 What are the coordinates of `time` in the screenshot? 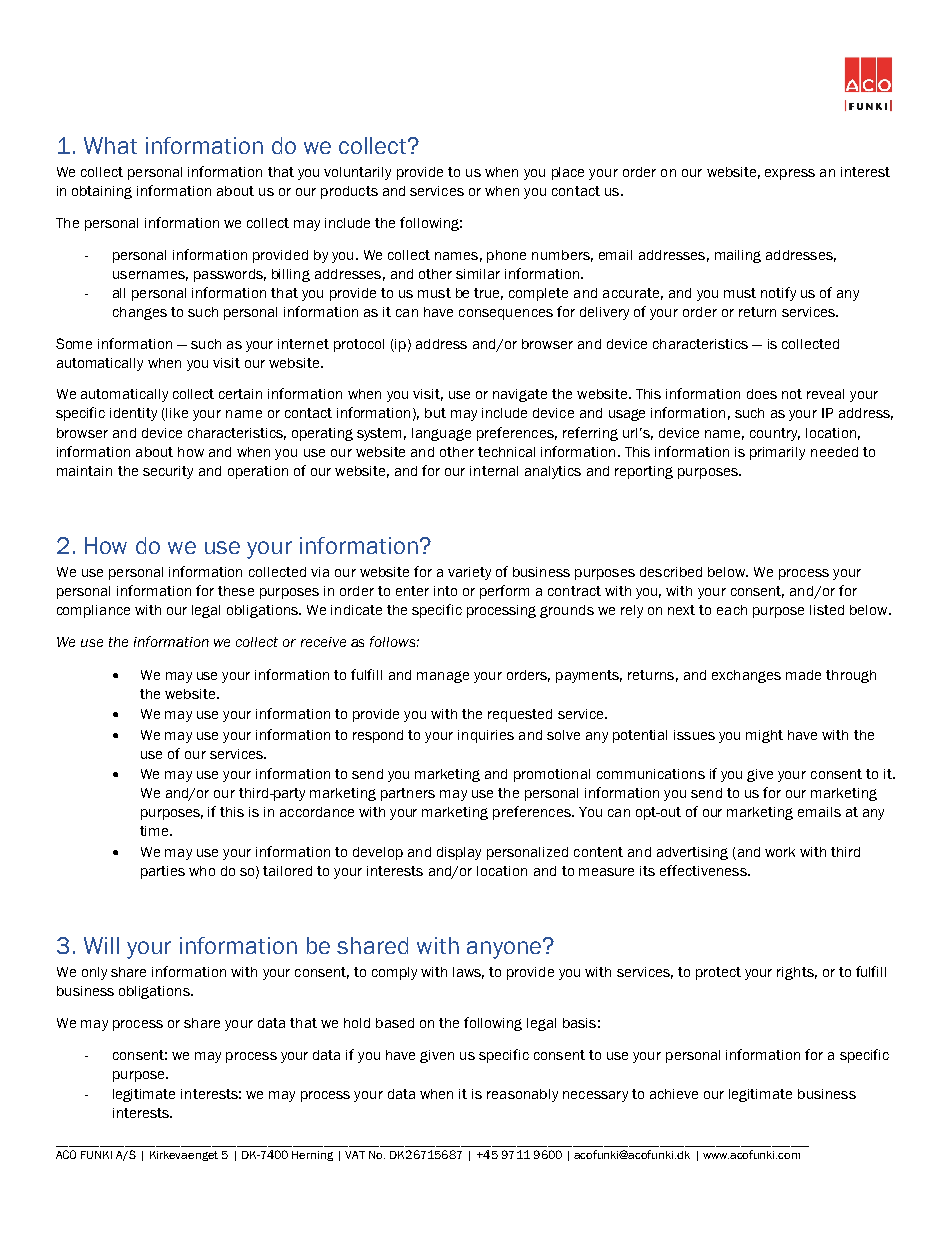 It's located at (155, 831).
